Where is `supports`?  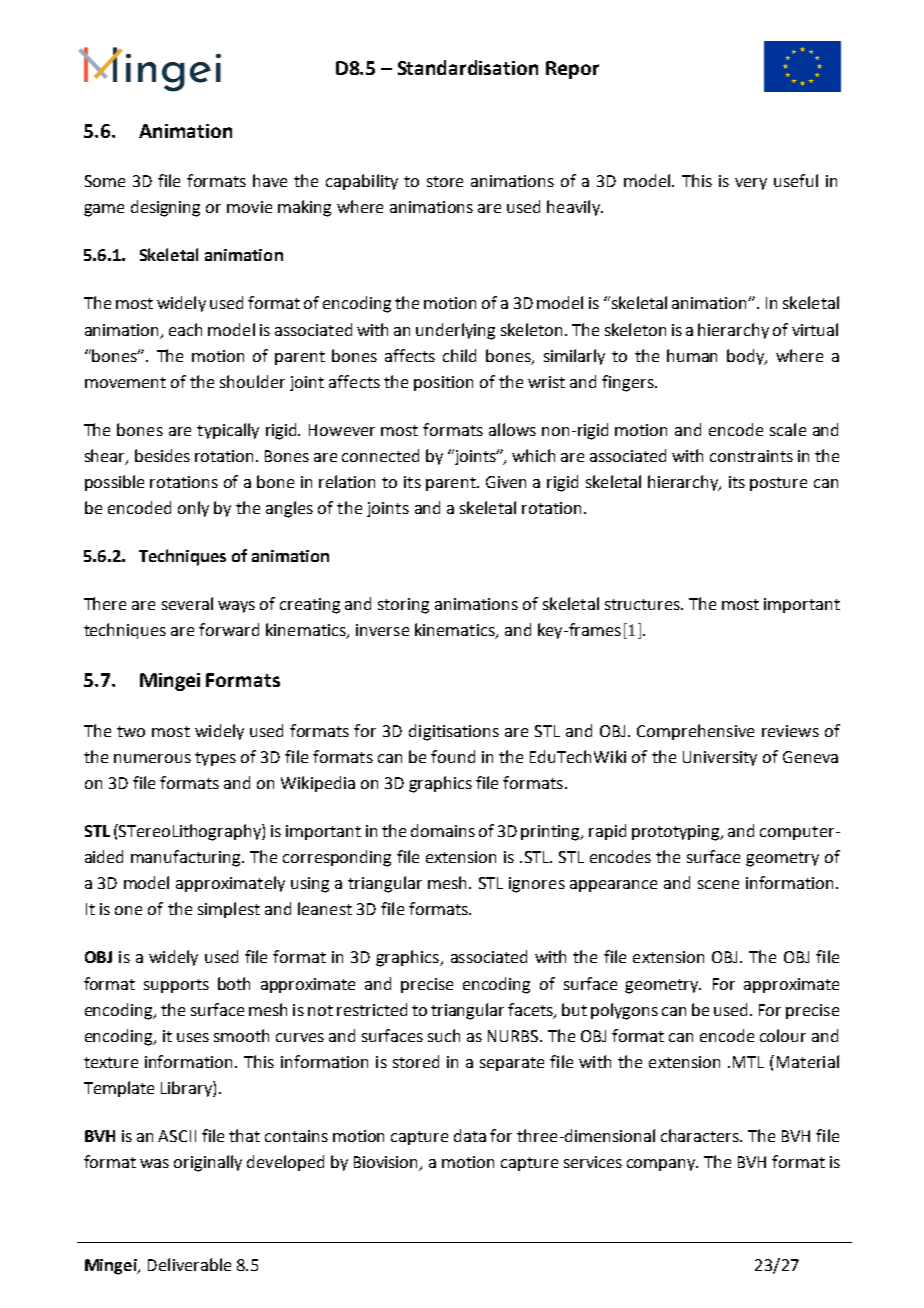
supports is located at coordinates (176, 986).
